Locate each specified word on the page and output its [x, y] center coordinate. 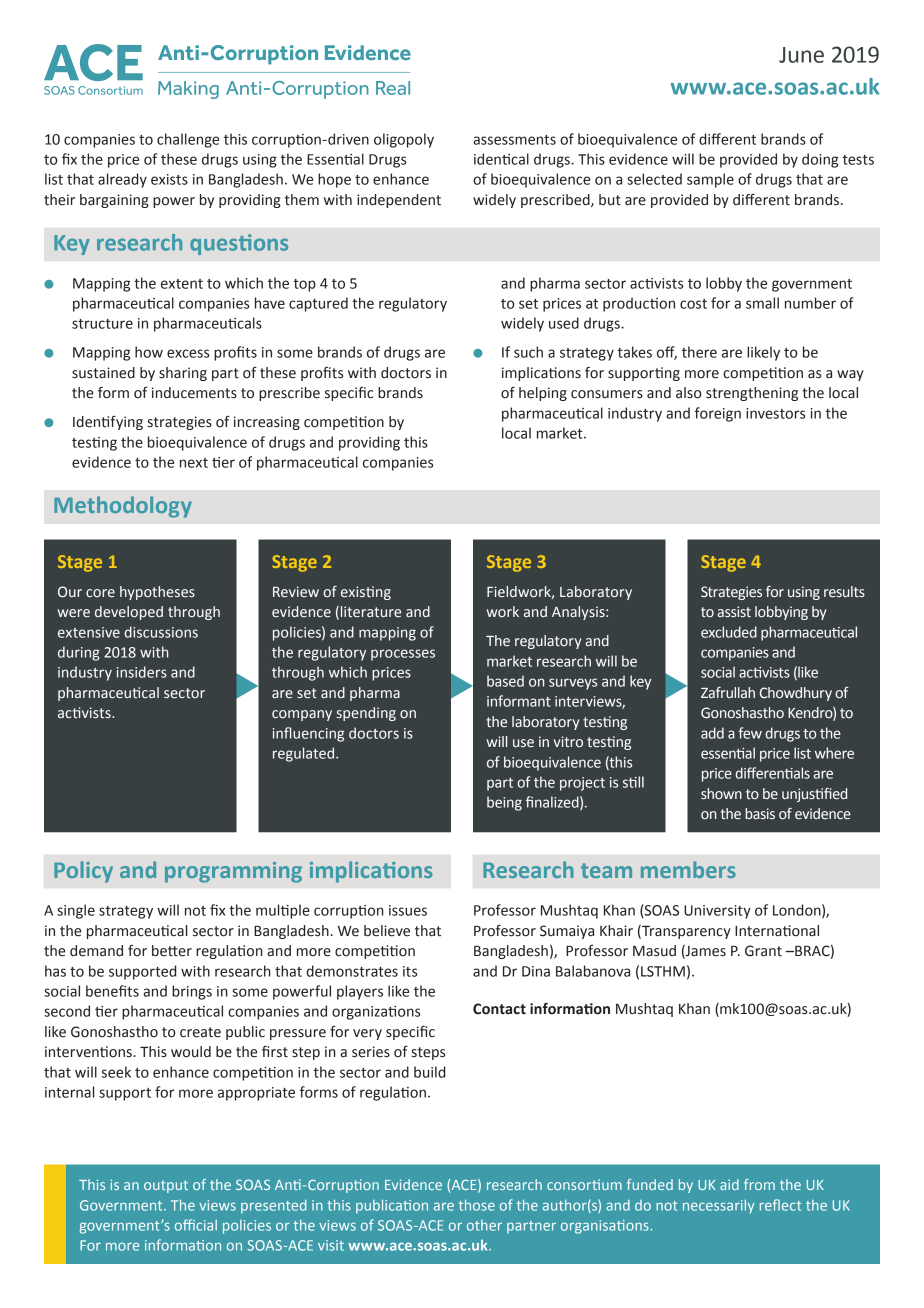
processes [403, 655]
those [477, 1205]
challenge [188, 140]
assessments [514, 140]
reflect [780, 1205]
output [166, 1186]
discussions [161, 632]
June [801, 55]
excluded [729, 632]
